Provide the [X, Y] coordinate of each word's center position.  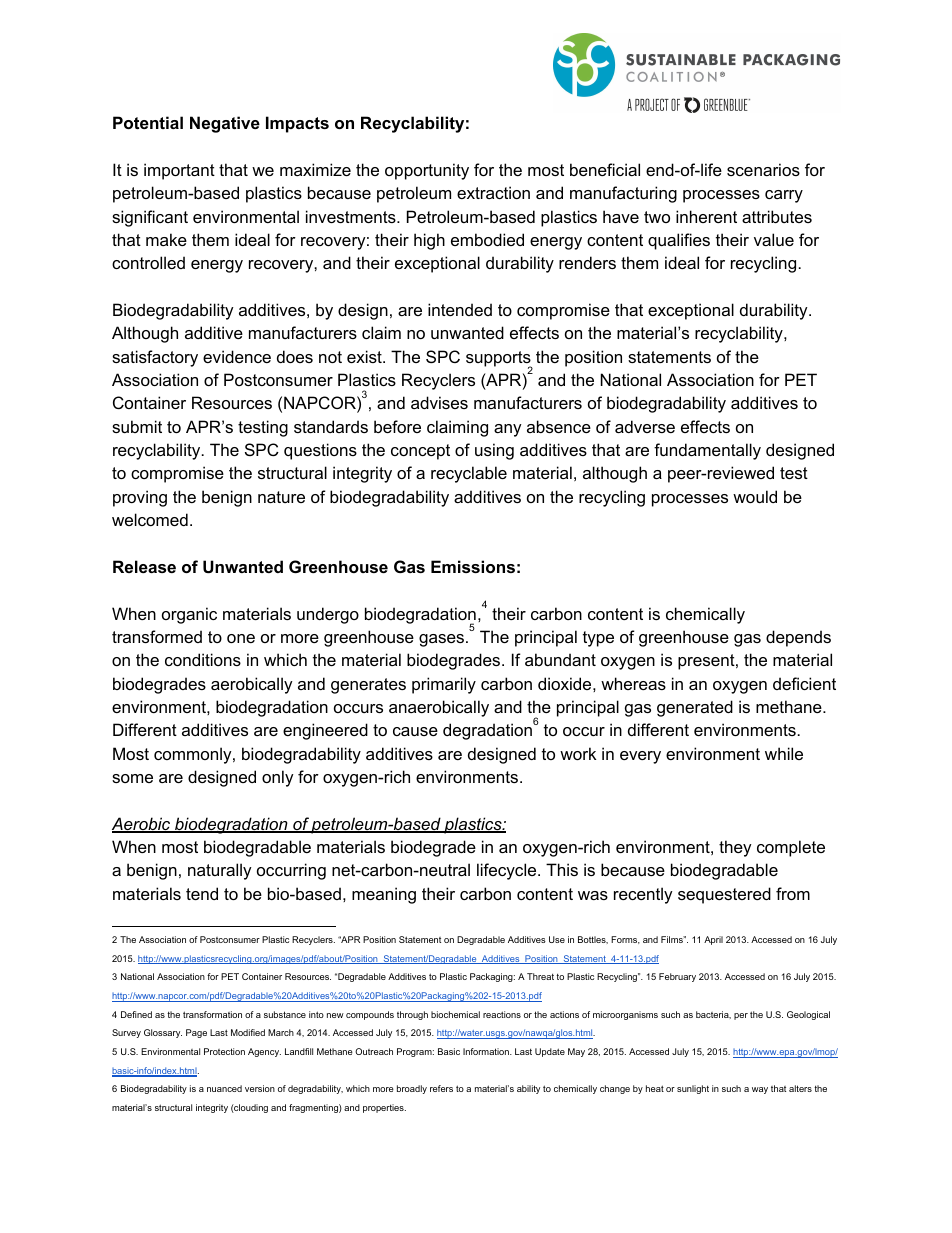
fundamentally [707, 451]
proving [140, 498]
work [578, 753]
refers [441, 1088]
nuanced [224, 1088]
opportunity [427, 171]
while [784, 753]
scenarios [763, 169]
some [132, 778]
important [179, 171]
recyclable [469, 474]
